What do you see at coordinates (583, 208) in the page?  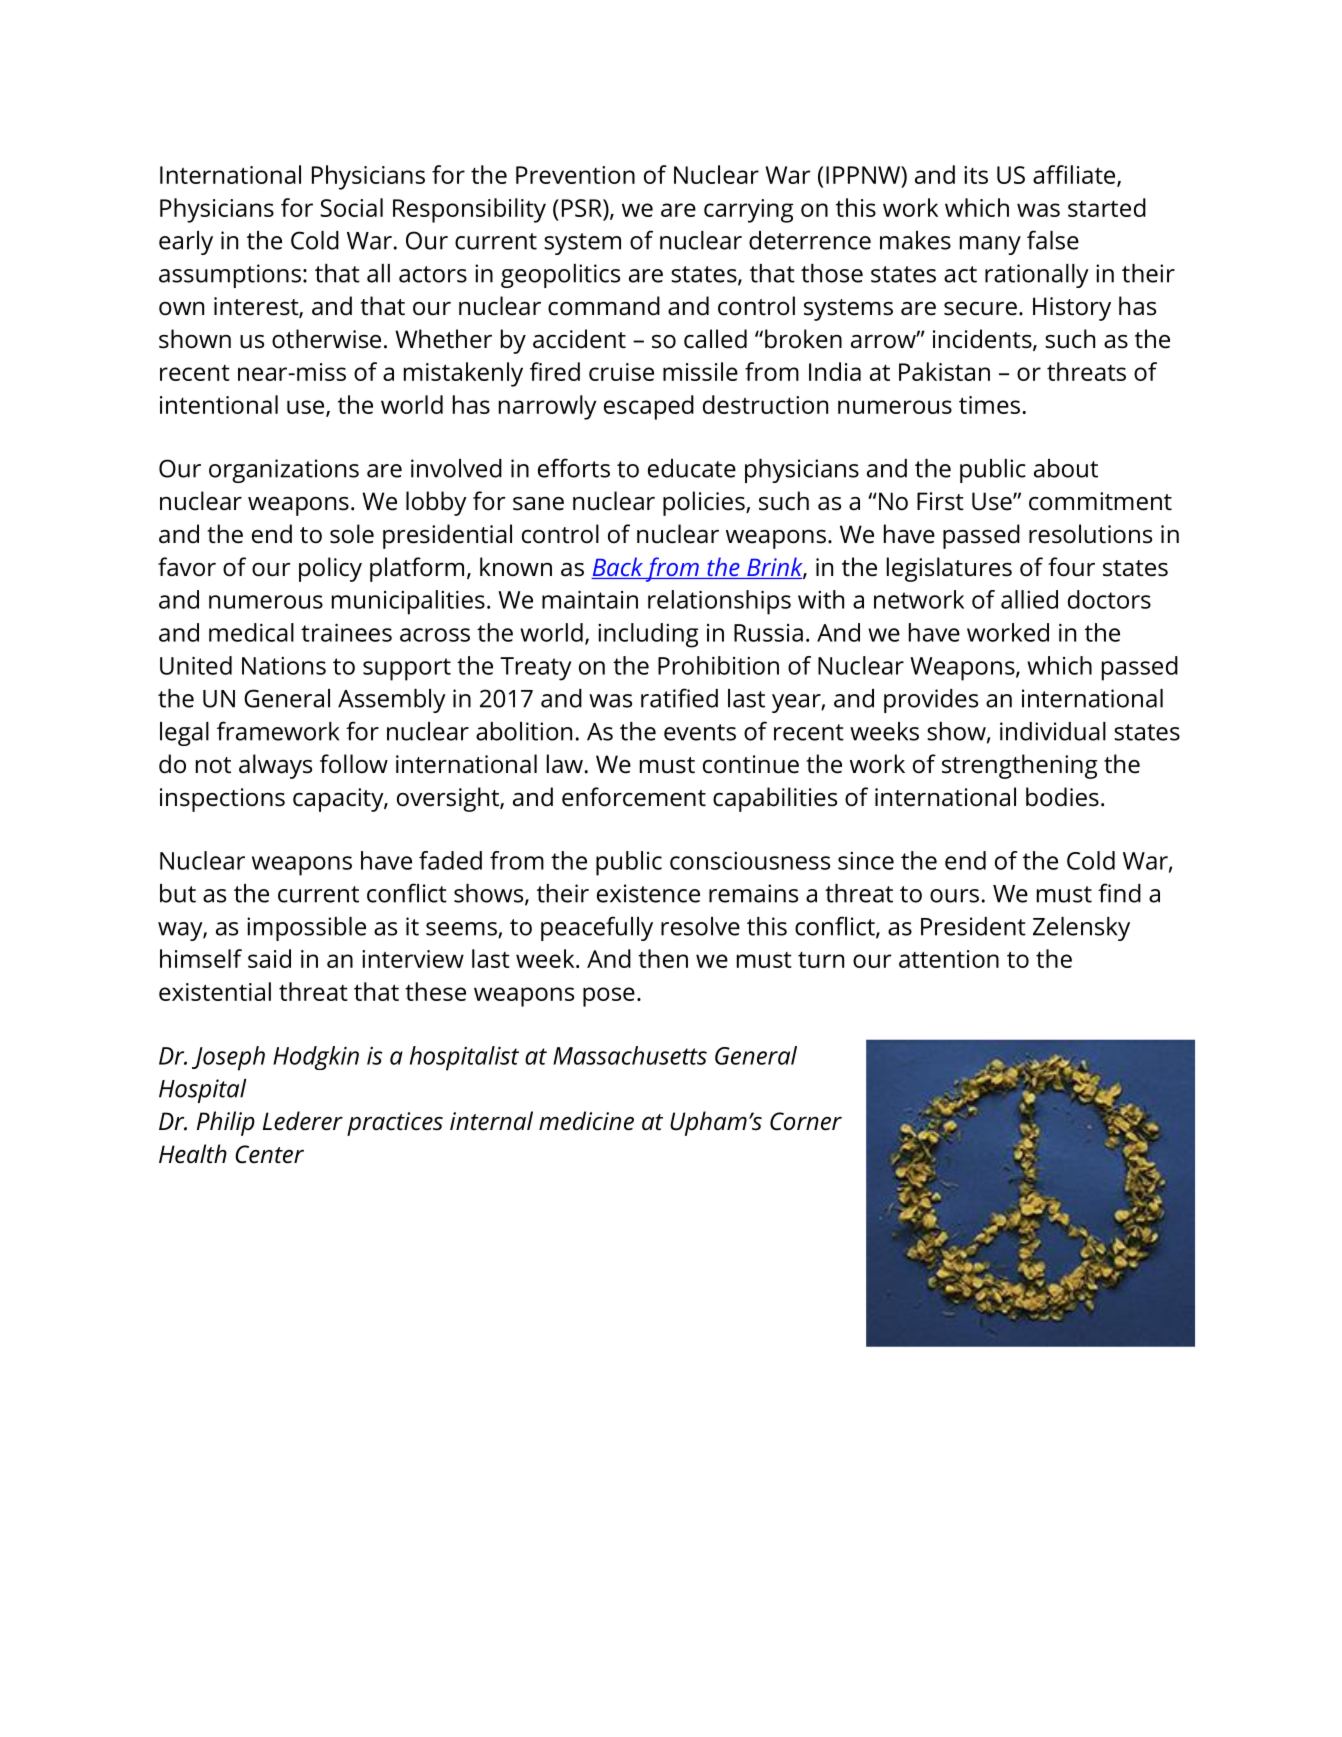 I see `PSR` at bounding box center [583, 208].
